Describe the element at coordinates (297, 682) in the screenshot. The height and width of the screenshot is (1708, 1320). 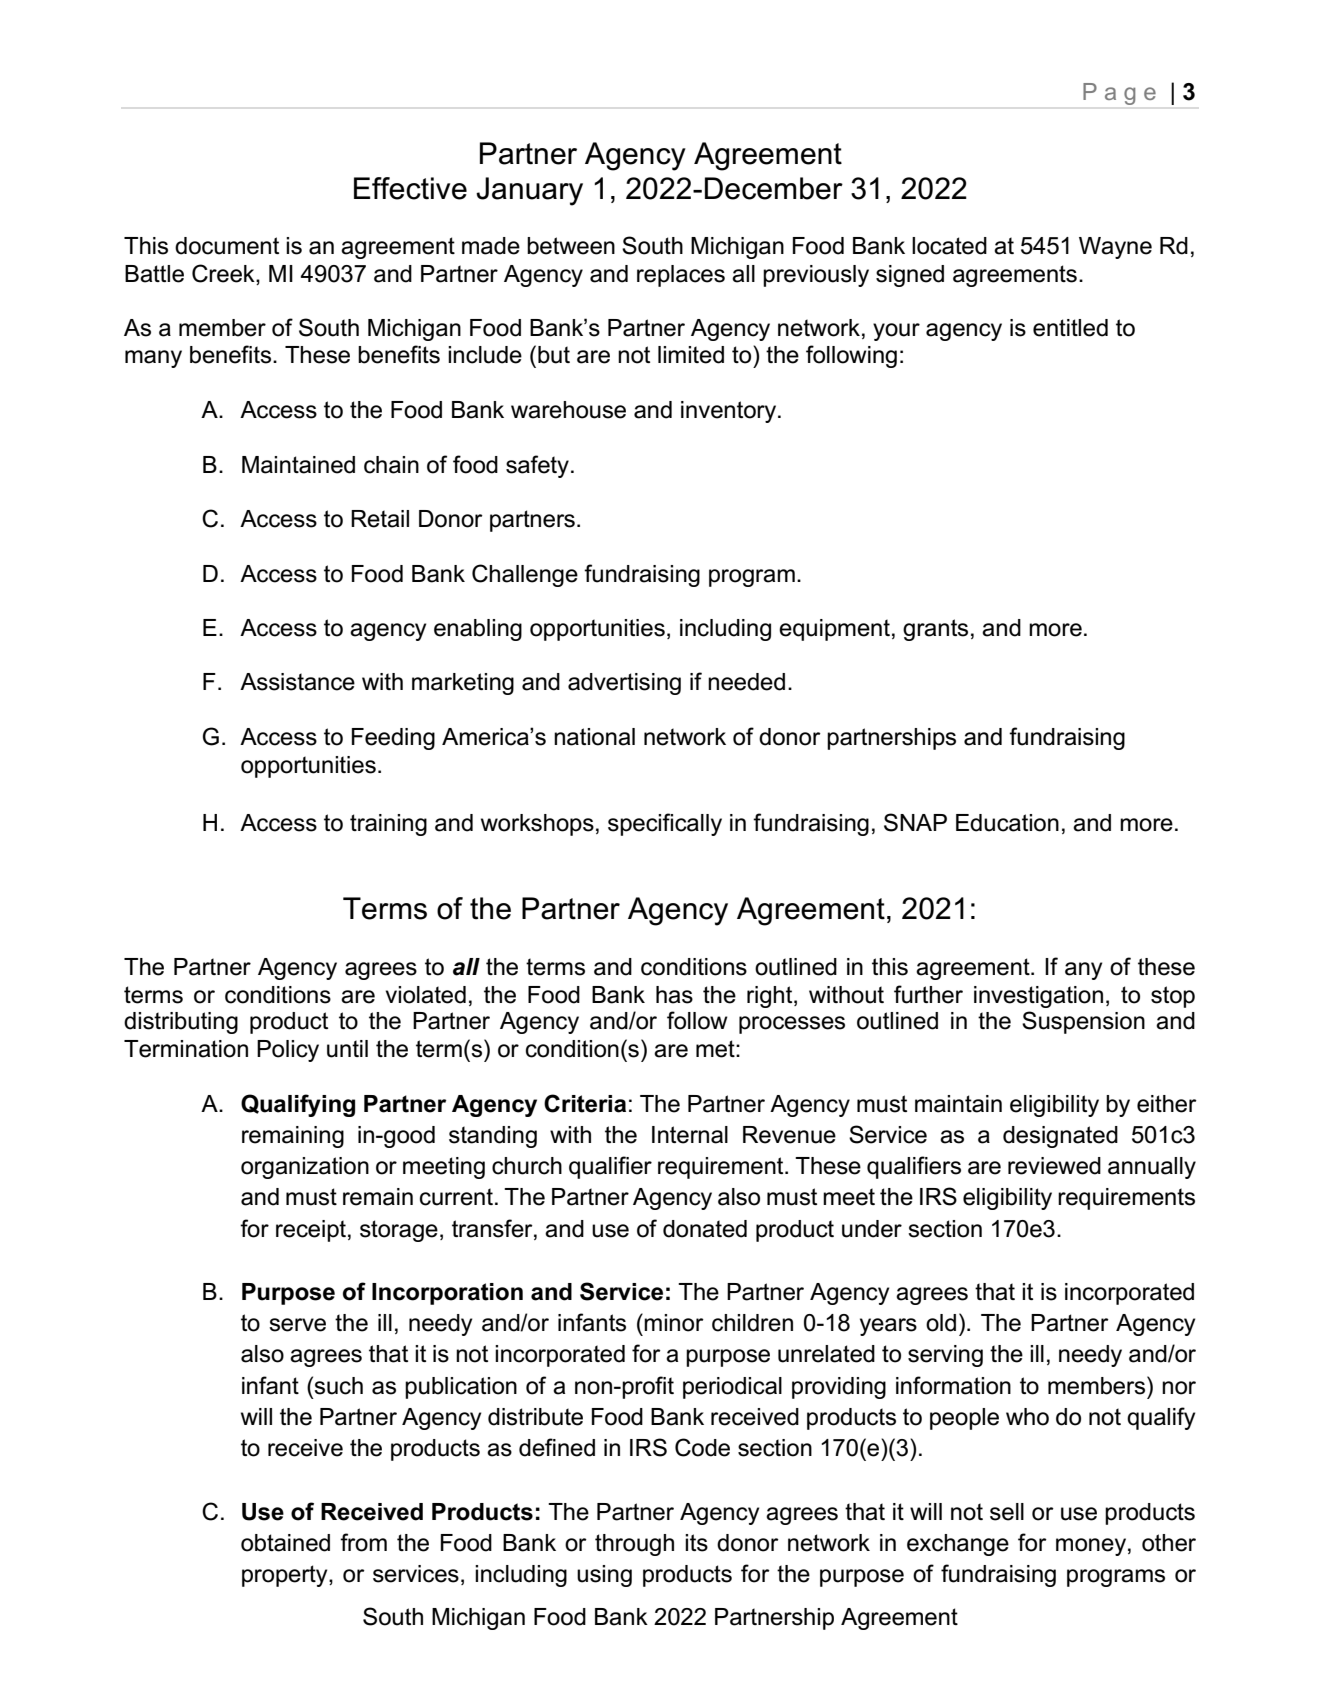
I see `Assistance` at that location.
